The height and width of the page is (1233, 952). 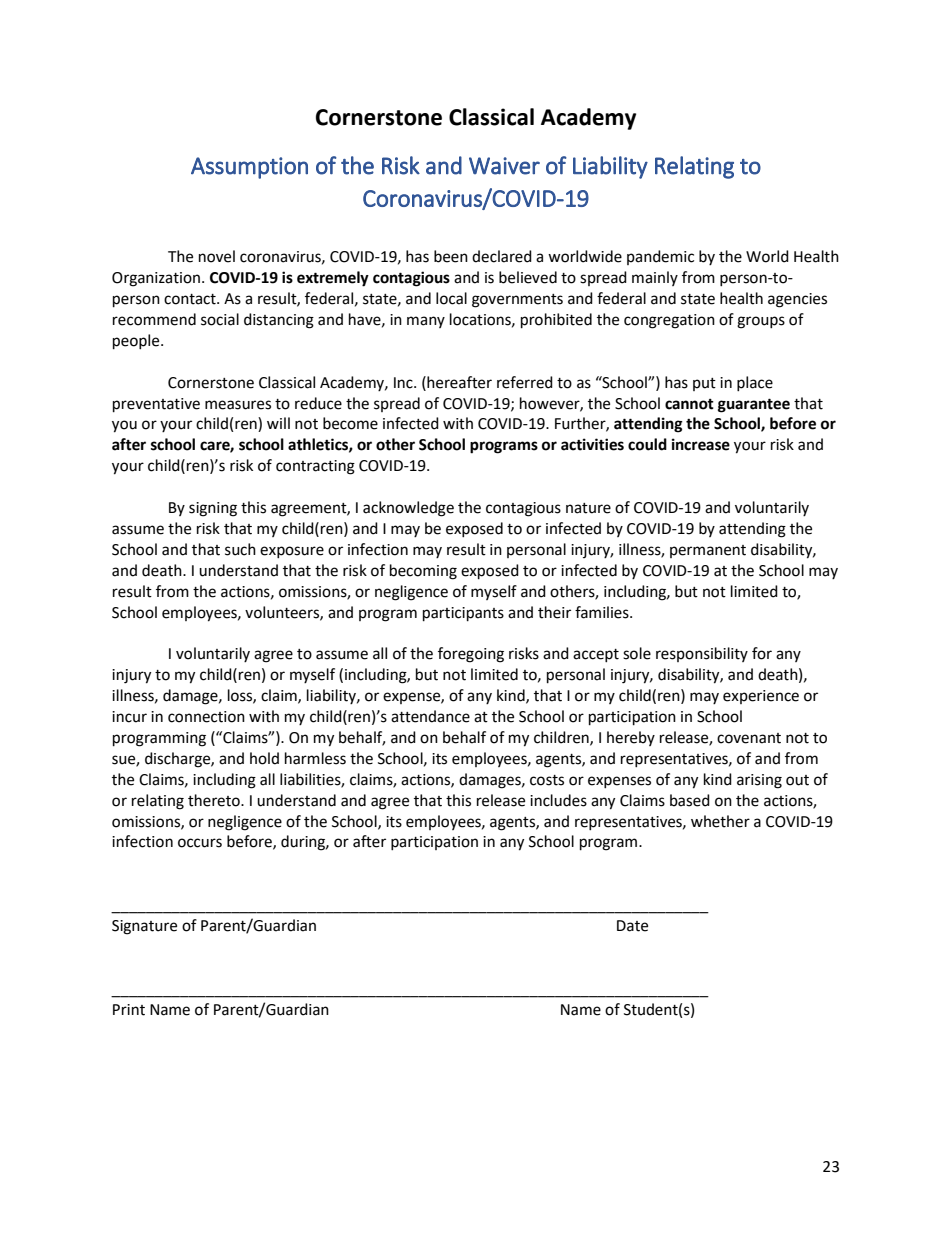 What do you see at coordinates (504, 166) in the page?
I see `Waiver` at bounding box center [504, 166].
